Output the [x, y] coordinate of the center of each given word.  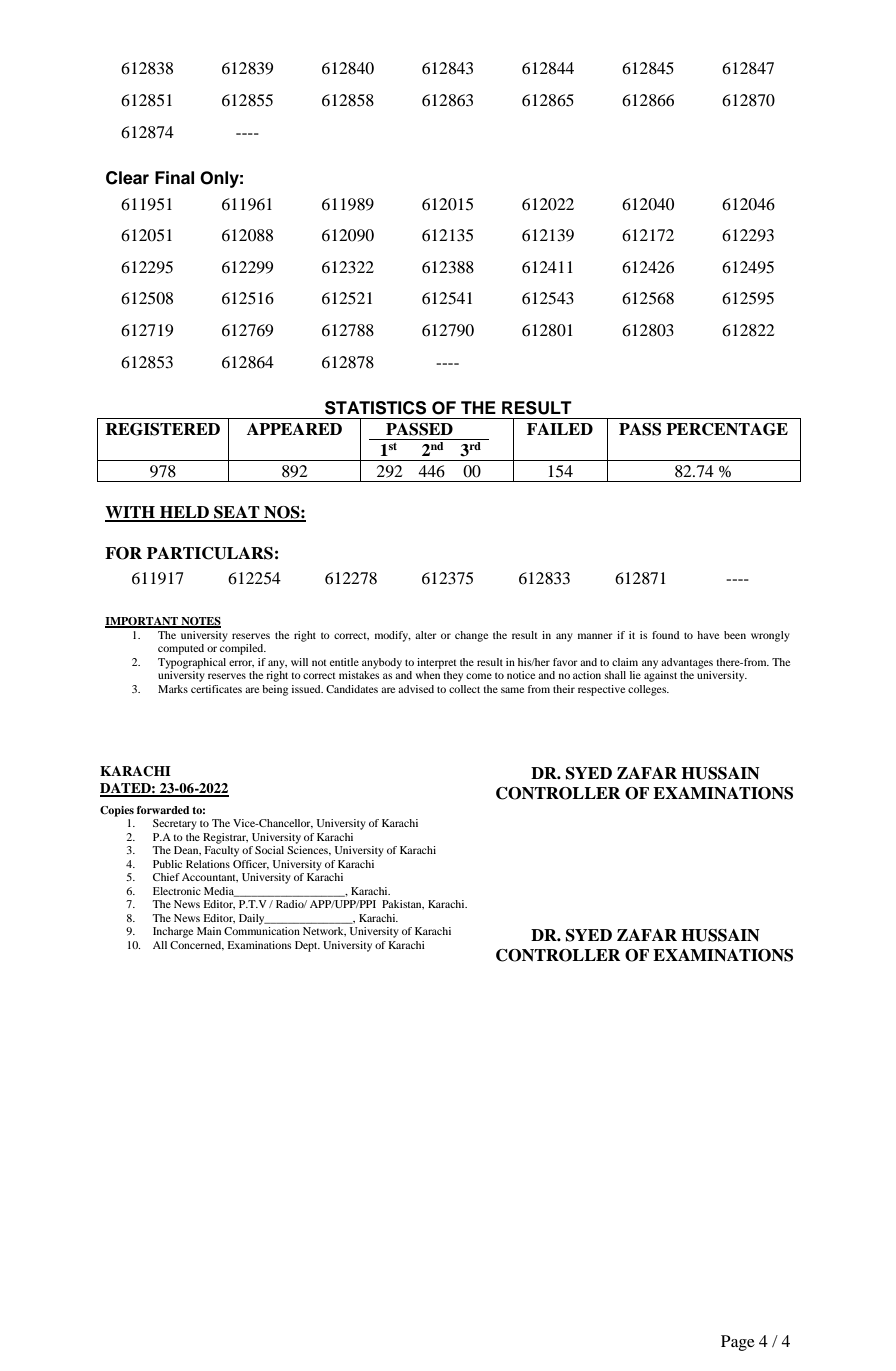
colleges [648, 690]
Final [174, 178]
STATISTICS [375, 408]
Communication [262, 931]
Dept [307, 946]
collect [464, 689]
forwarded [163, 810]
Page [738, 1343]
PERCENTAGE [727, 429]
